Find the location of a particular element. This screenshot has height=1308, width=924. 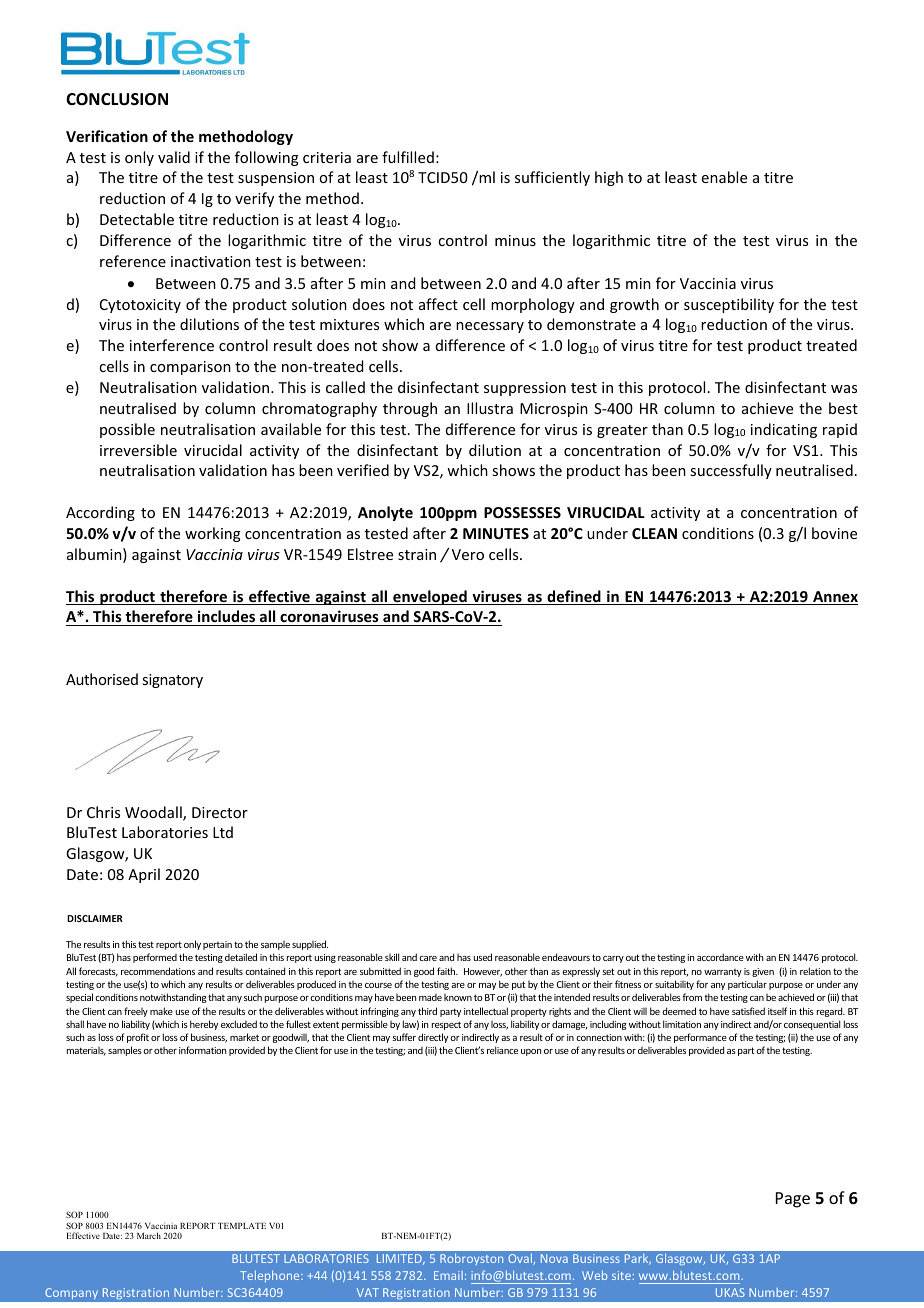

enable is located at coordinates (724, 177).
